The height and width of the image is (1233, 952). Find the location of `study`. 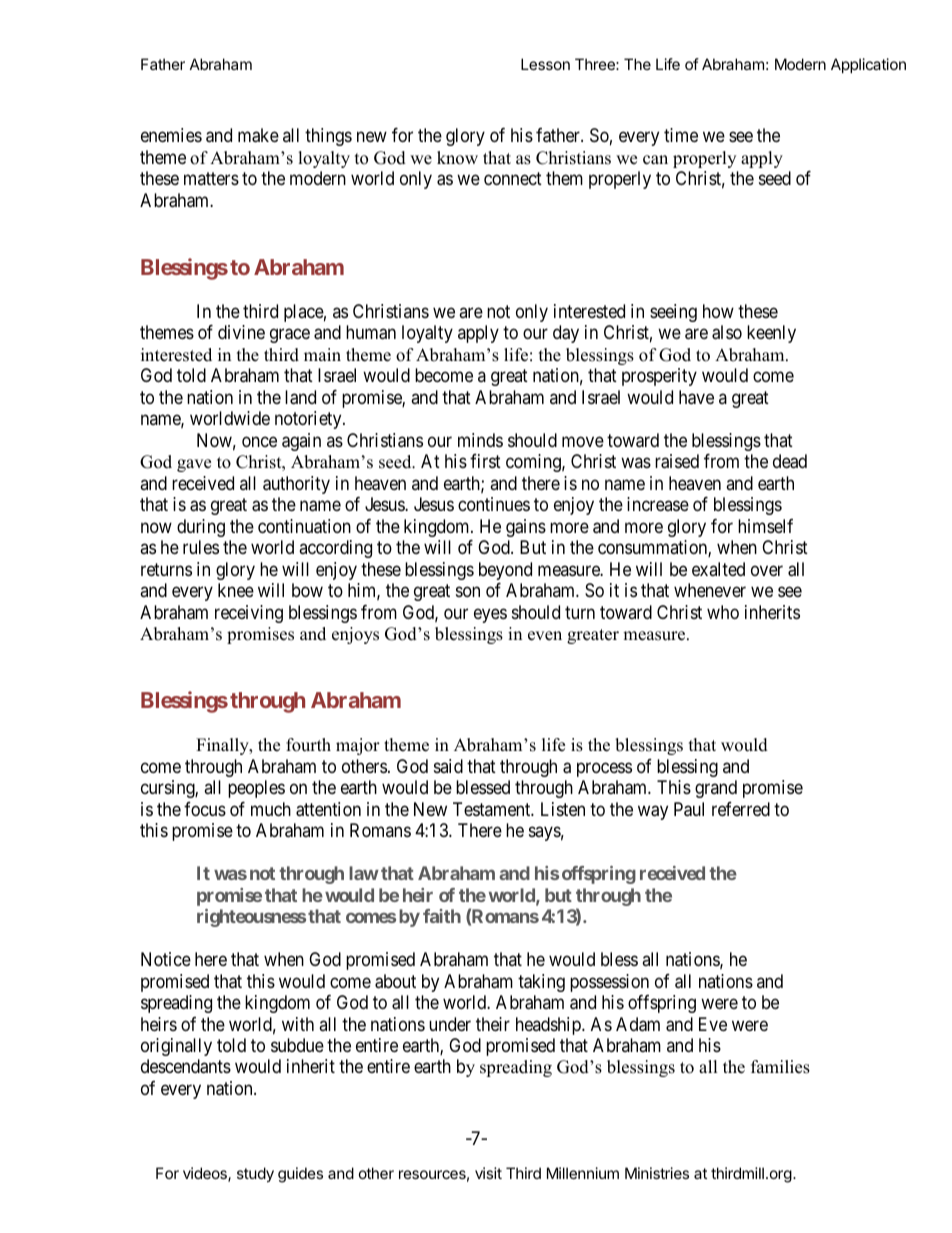

study is located at coordinates (255, 1174).
